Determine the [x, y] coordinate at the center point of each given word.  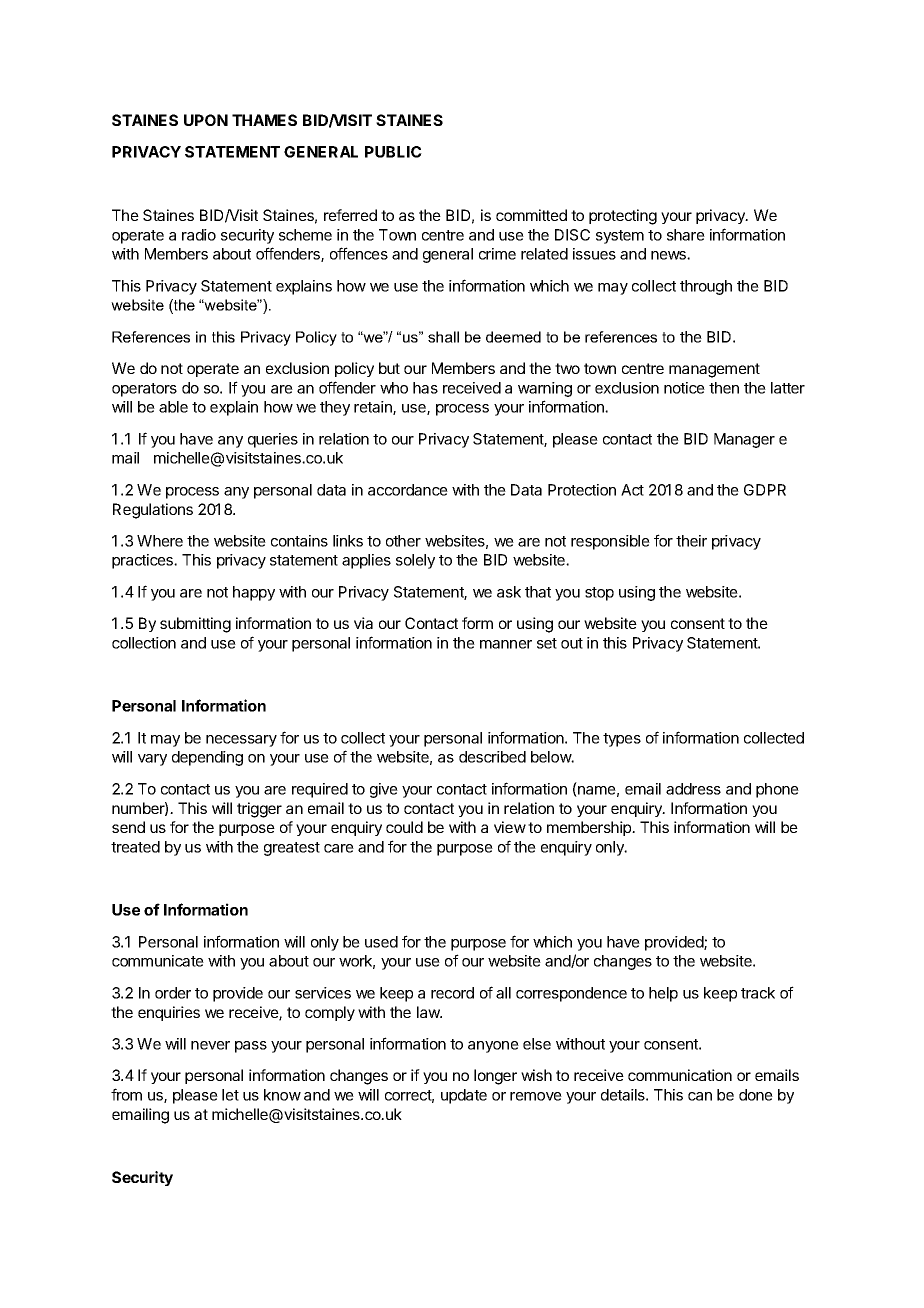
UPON [206, 120]
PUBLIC [393, 152]
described [492, 757]
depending [207, 758]
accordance [408, 490]
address [693, 789]
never [210, 1045]
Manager [744, 440]
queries [273, 440]
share [686, 235]
